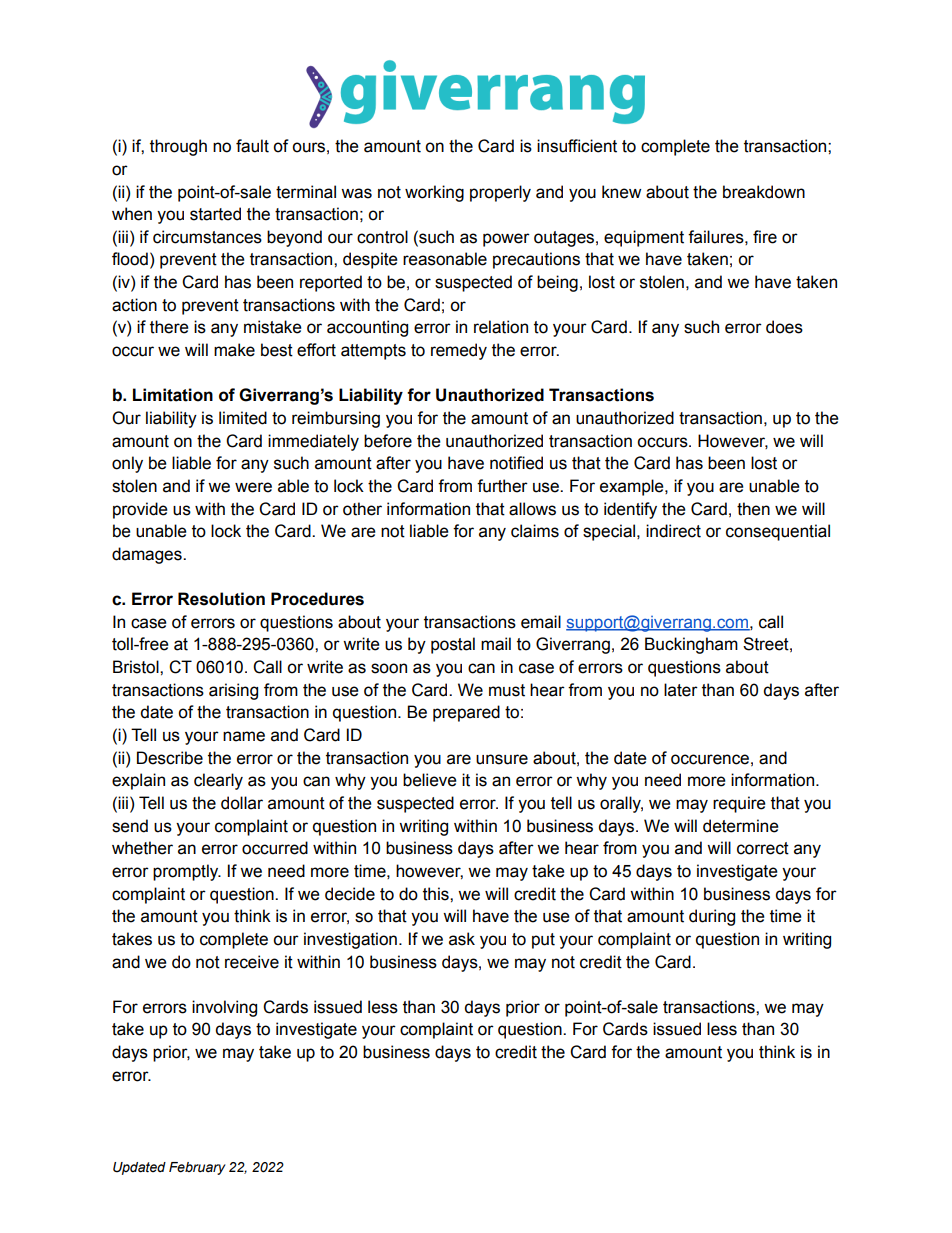 This screenshot has width=952, height=1233. I want to click on working, so click(434, 193).
